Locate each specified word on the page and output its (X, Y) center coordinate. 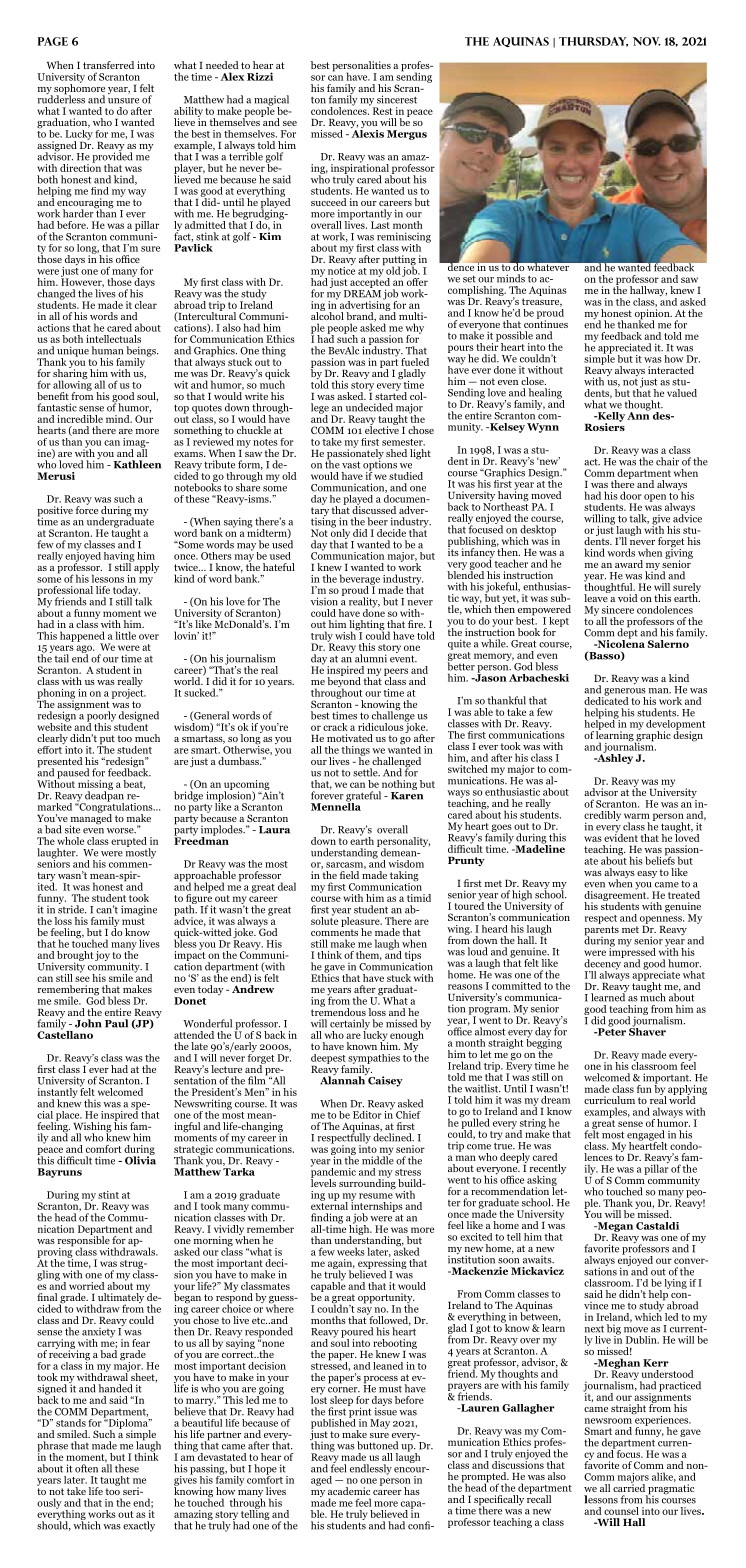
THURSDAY (593, 42)
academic (349, 1491)
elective (382, 429)
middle (378, 1159)
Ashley (614, 758)
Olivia (140, 1159)
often (86, 1468)
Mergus (407, 135)
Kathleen (137, 464)
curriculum (609, 1100)
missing (95, 786)
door (631, 495)
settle (366, 772)
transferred (108, 65)
